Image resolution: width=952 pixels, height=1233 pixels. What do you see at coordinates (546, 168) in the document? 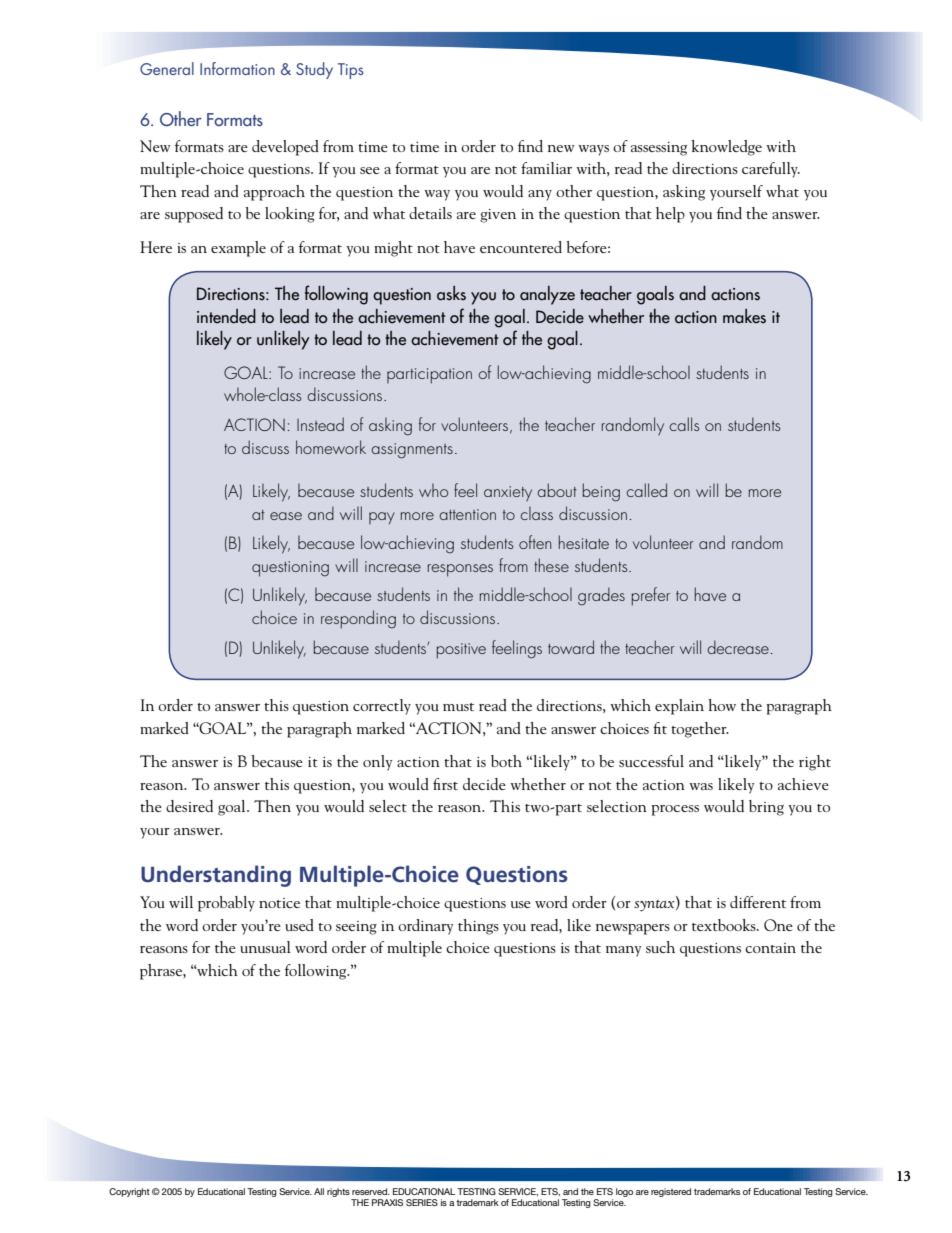
I see `familiar` at bounding box center [546, 168].
